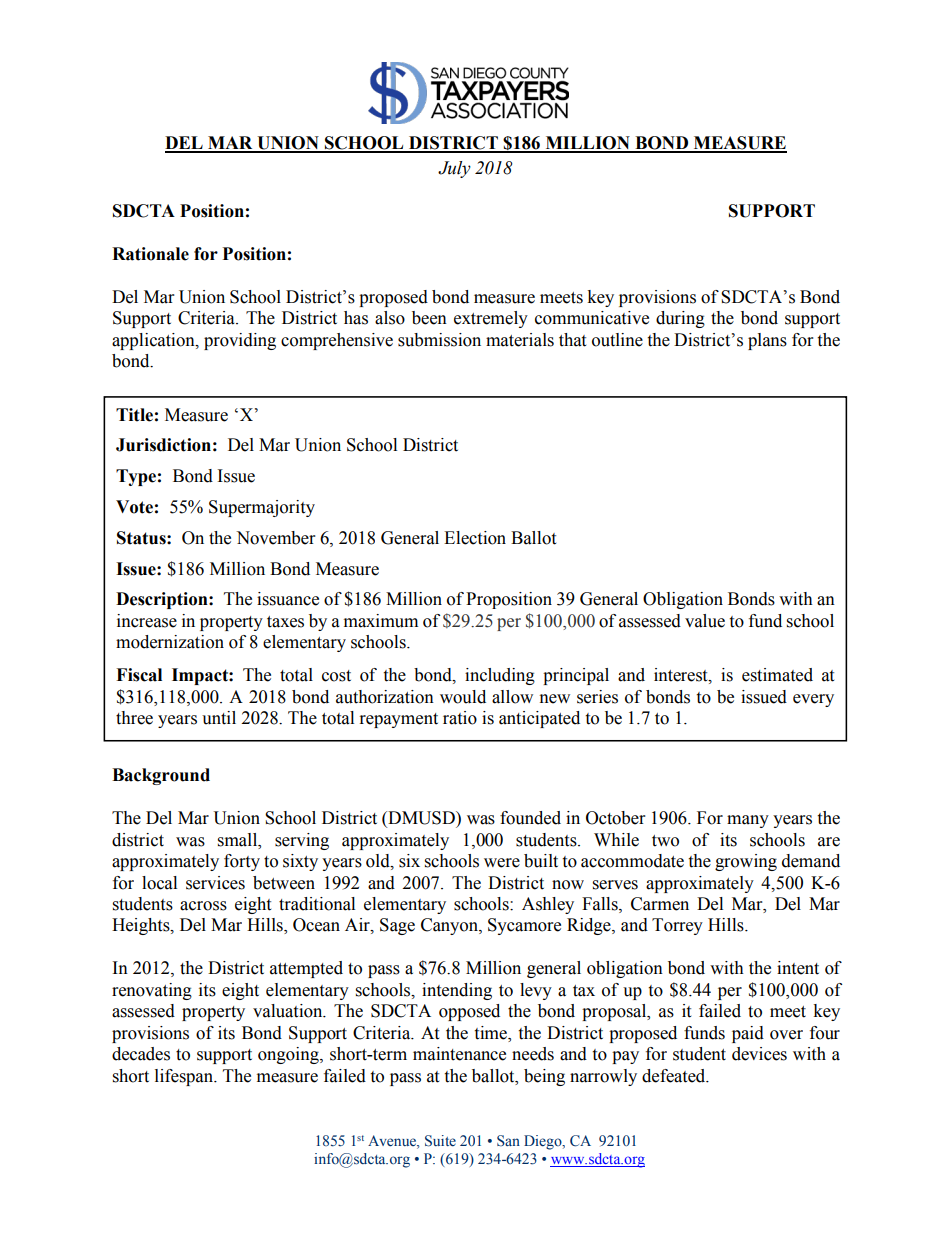 The width and height of the document is (952, 1233). Describe the element at coordinates (262, 508) in the document. I see `Supermajority` at that location.
